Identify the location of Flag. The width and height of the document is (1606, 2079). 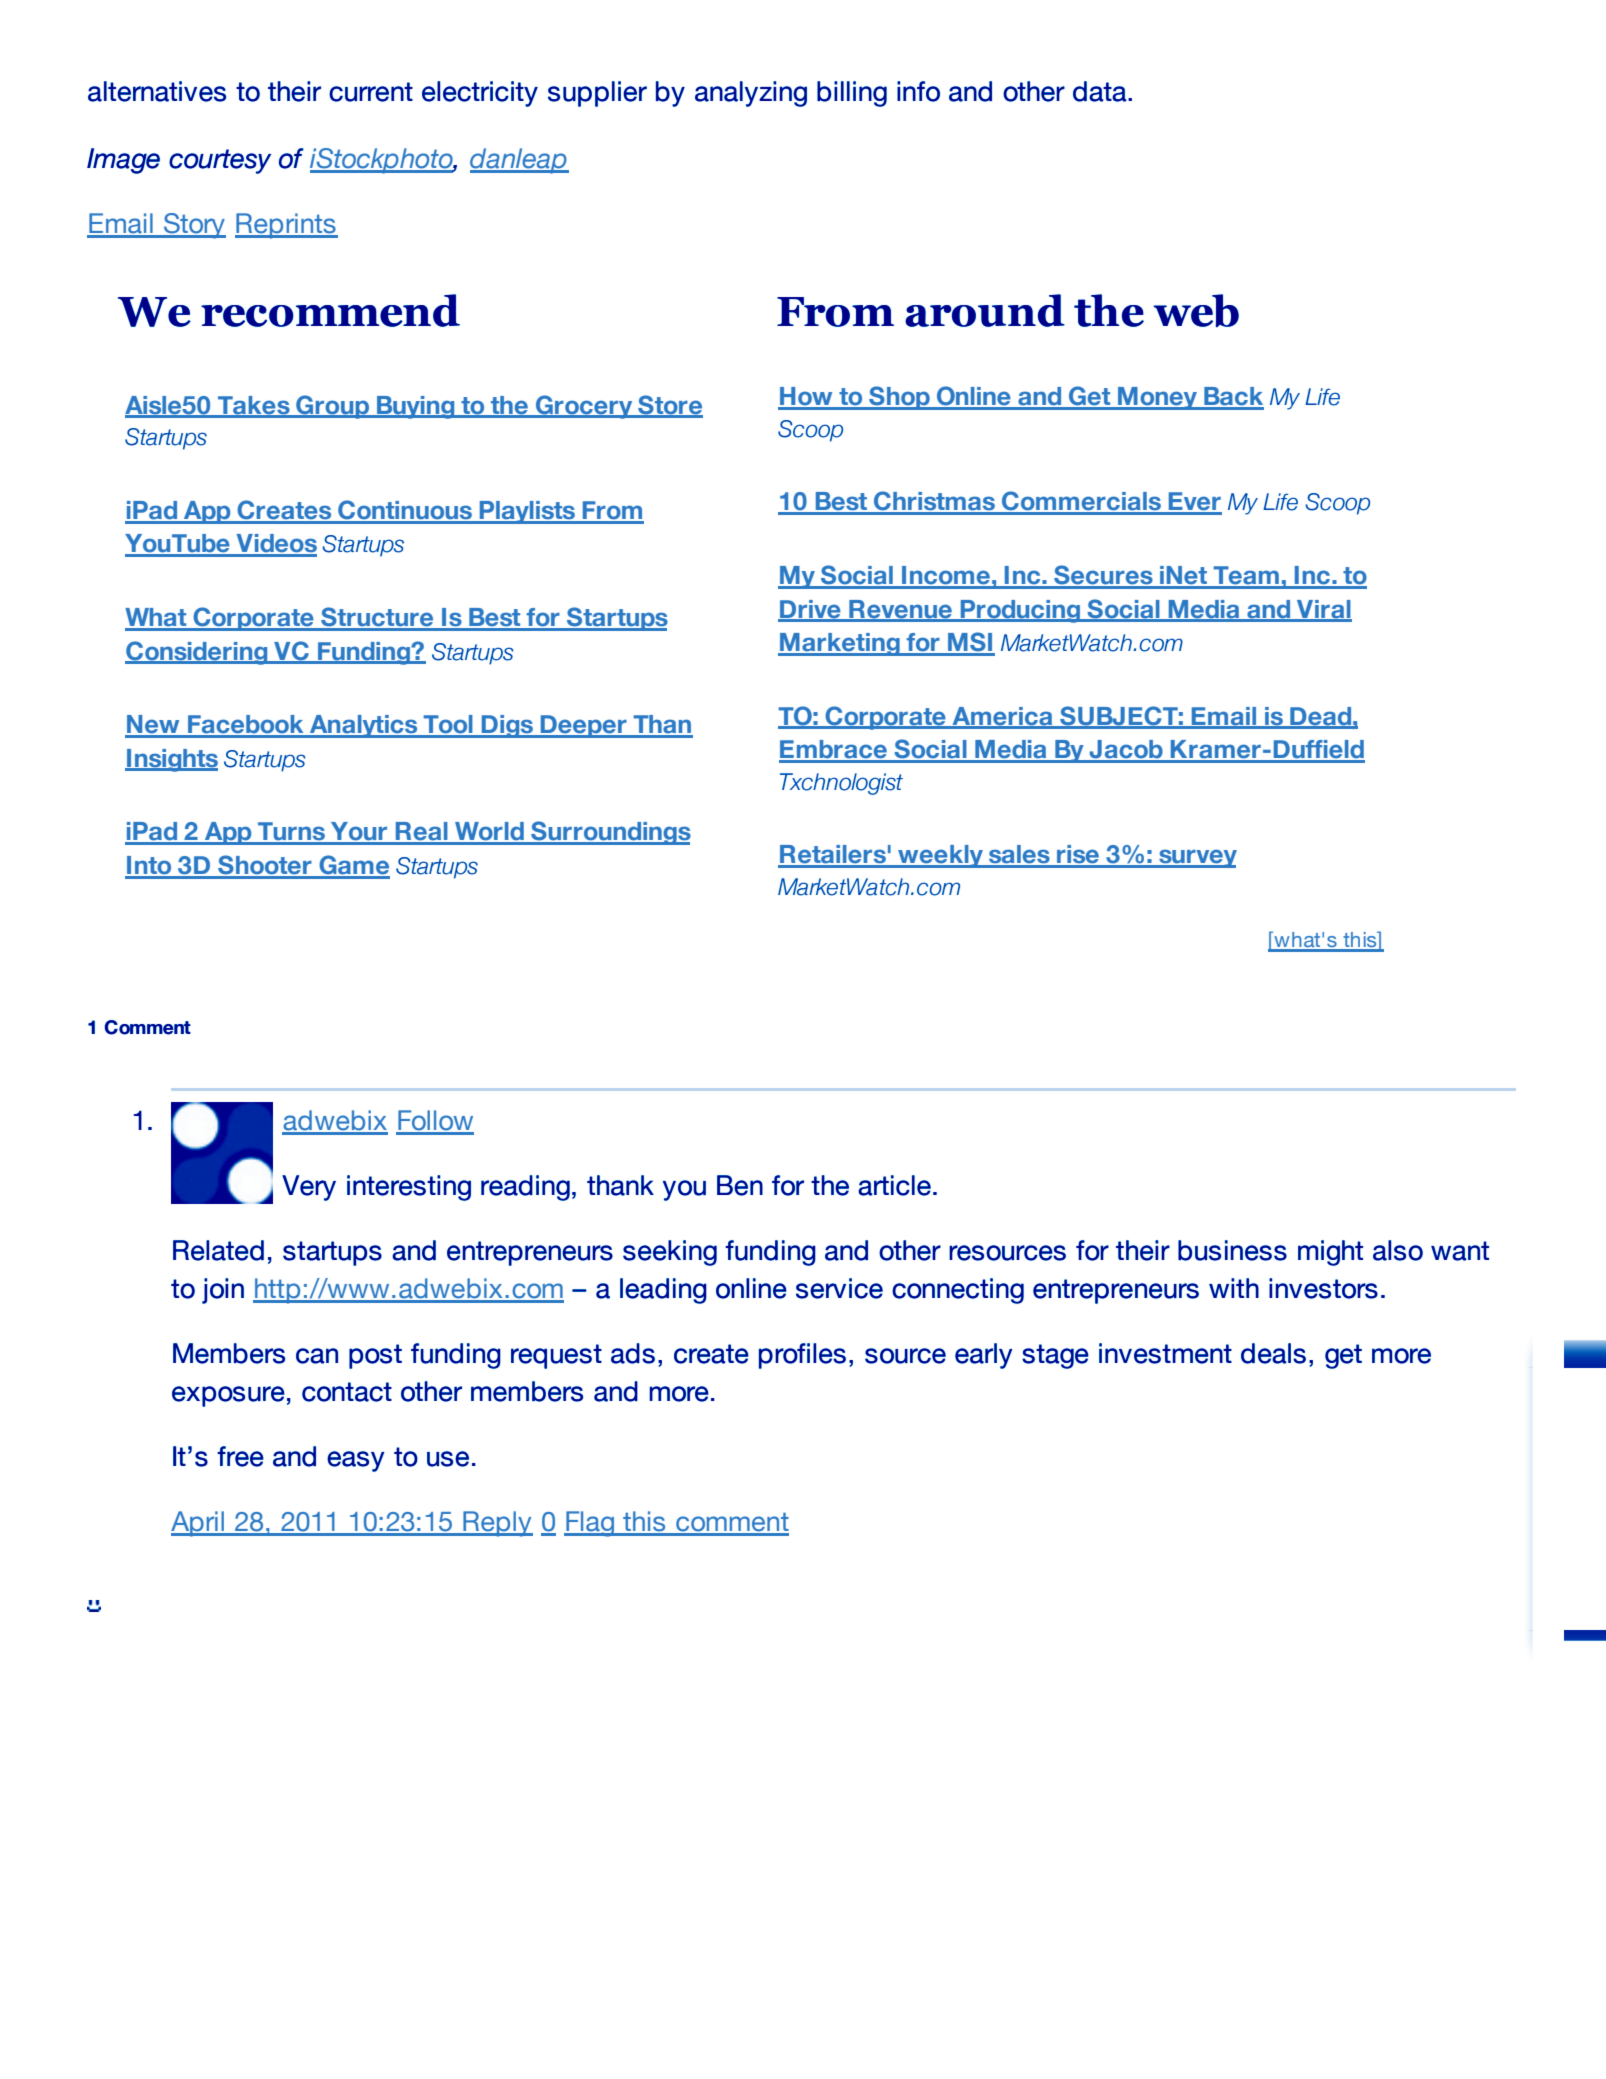
(590, 1524).
